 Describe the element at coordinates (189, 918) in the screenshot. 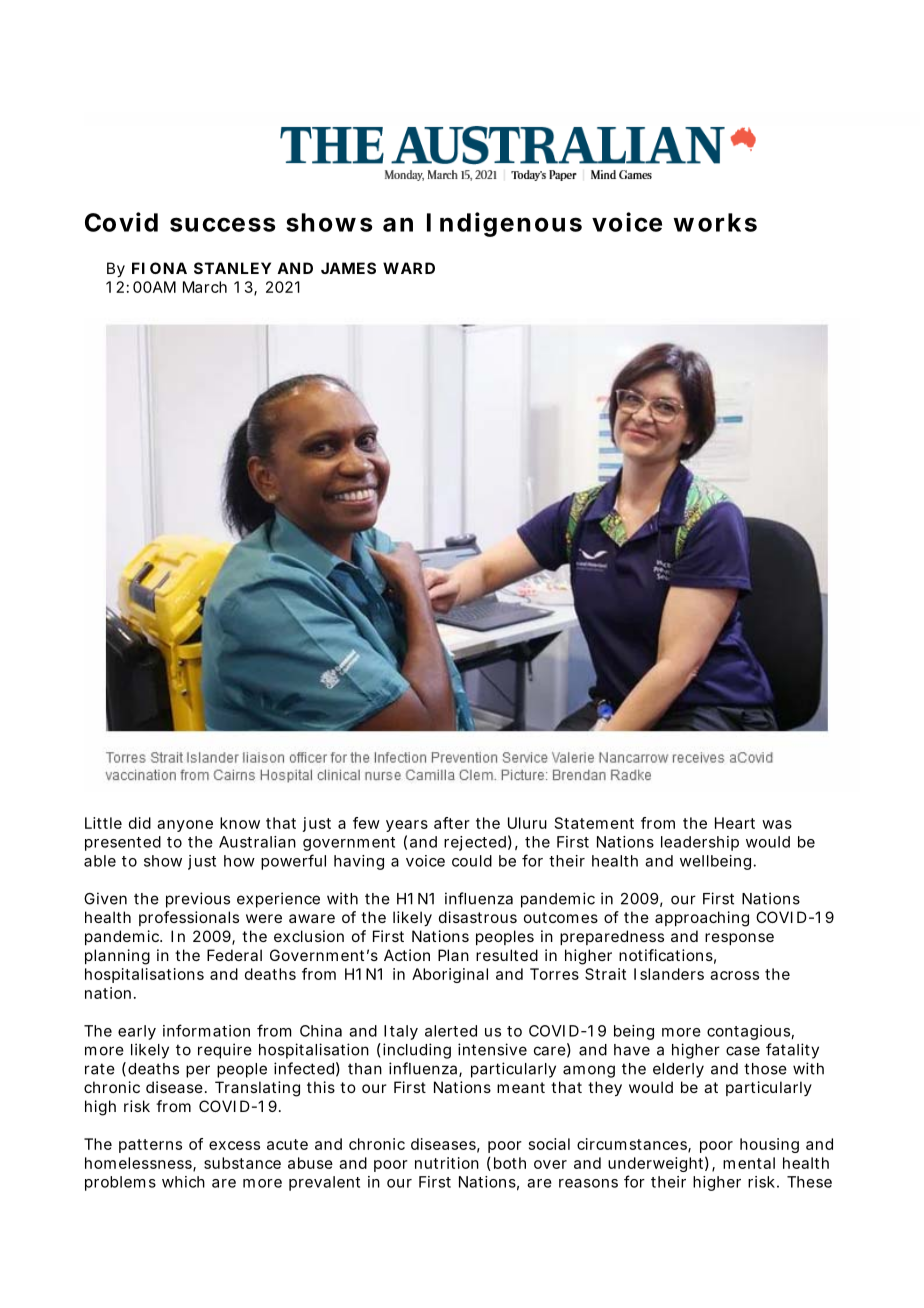

I see `professionals` at that location.
